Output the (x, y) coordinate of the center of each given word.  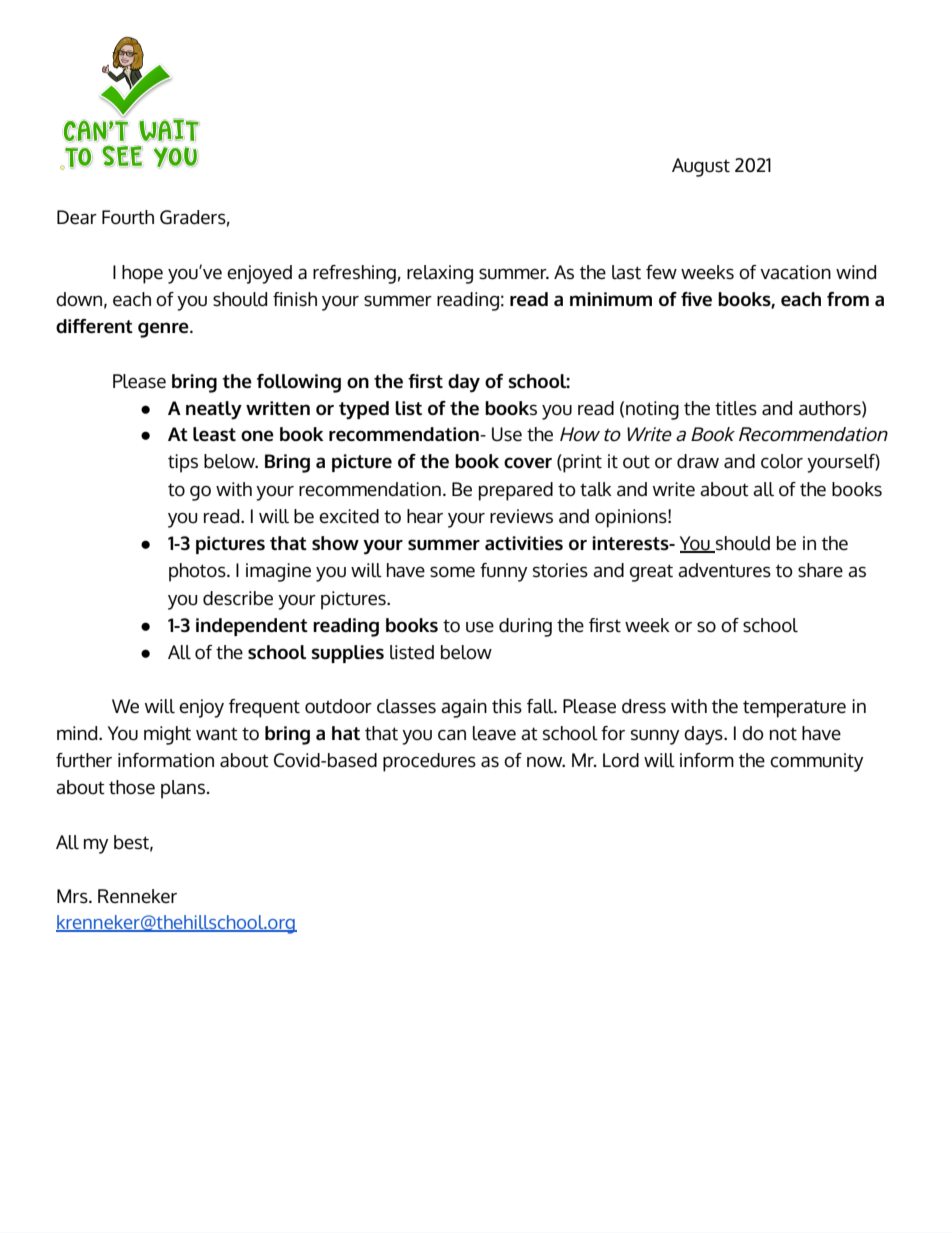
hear (425, 516)
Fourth (128, 217)
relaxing (440, 274)
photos (198, 572)
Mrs (73, 896)
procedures (429, 762)
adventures (724, 570)
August (701, 167)
